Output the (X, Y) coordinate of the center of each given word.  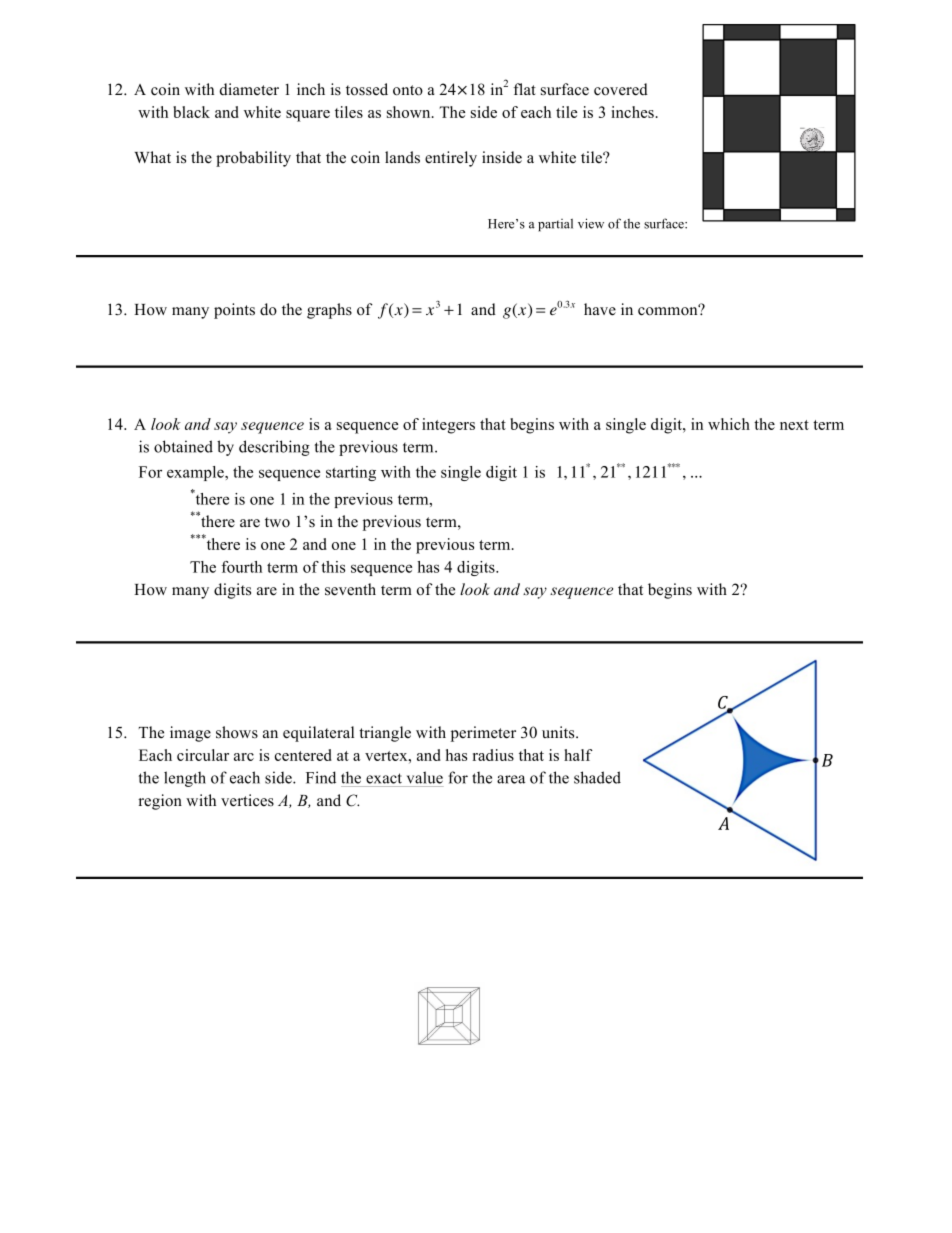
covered (621, 89)
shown (410, 112)
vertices (247, 800)
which (729, 424)
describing (274, 448)
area (511, 779)
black (191, 112)
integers (448, 426)
